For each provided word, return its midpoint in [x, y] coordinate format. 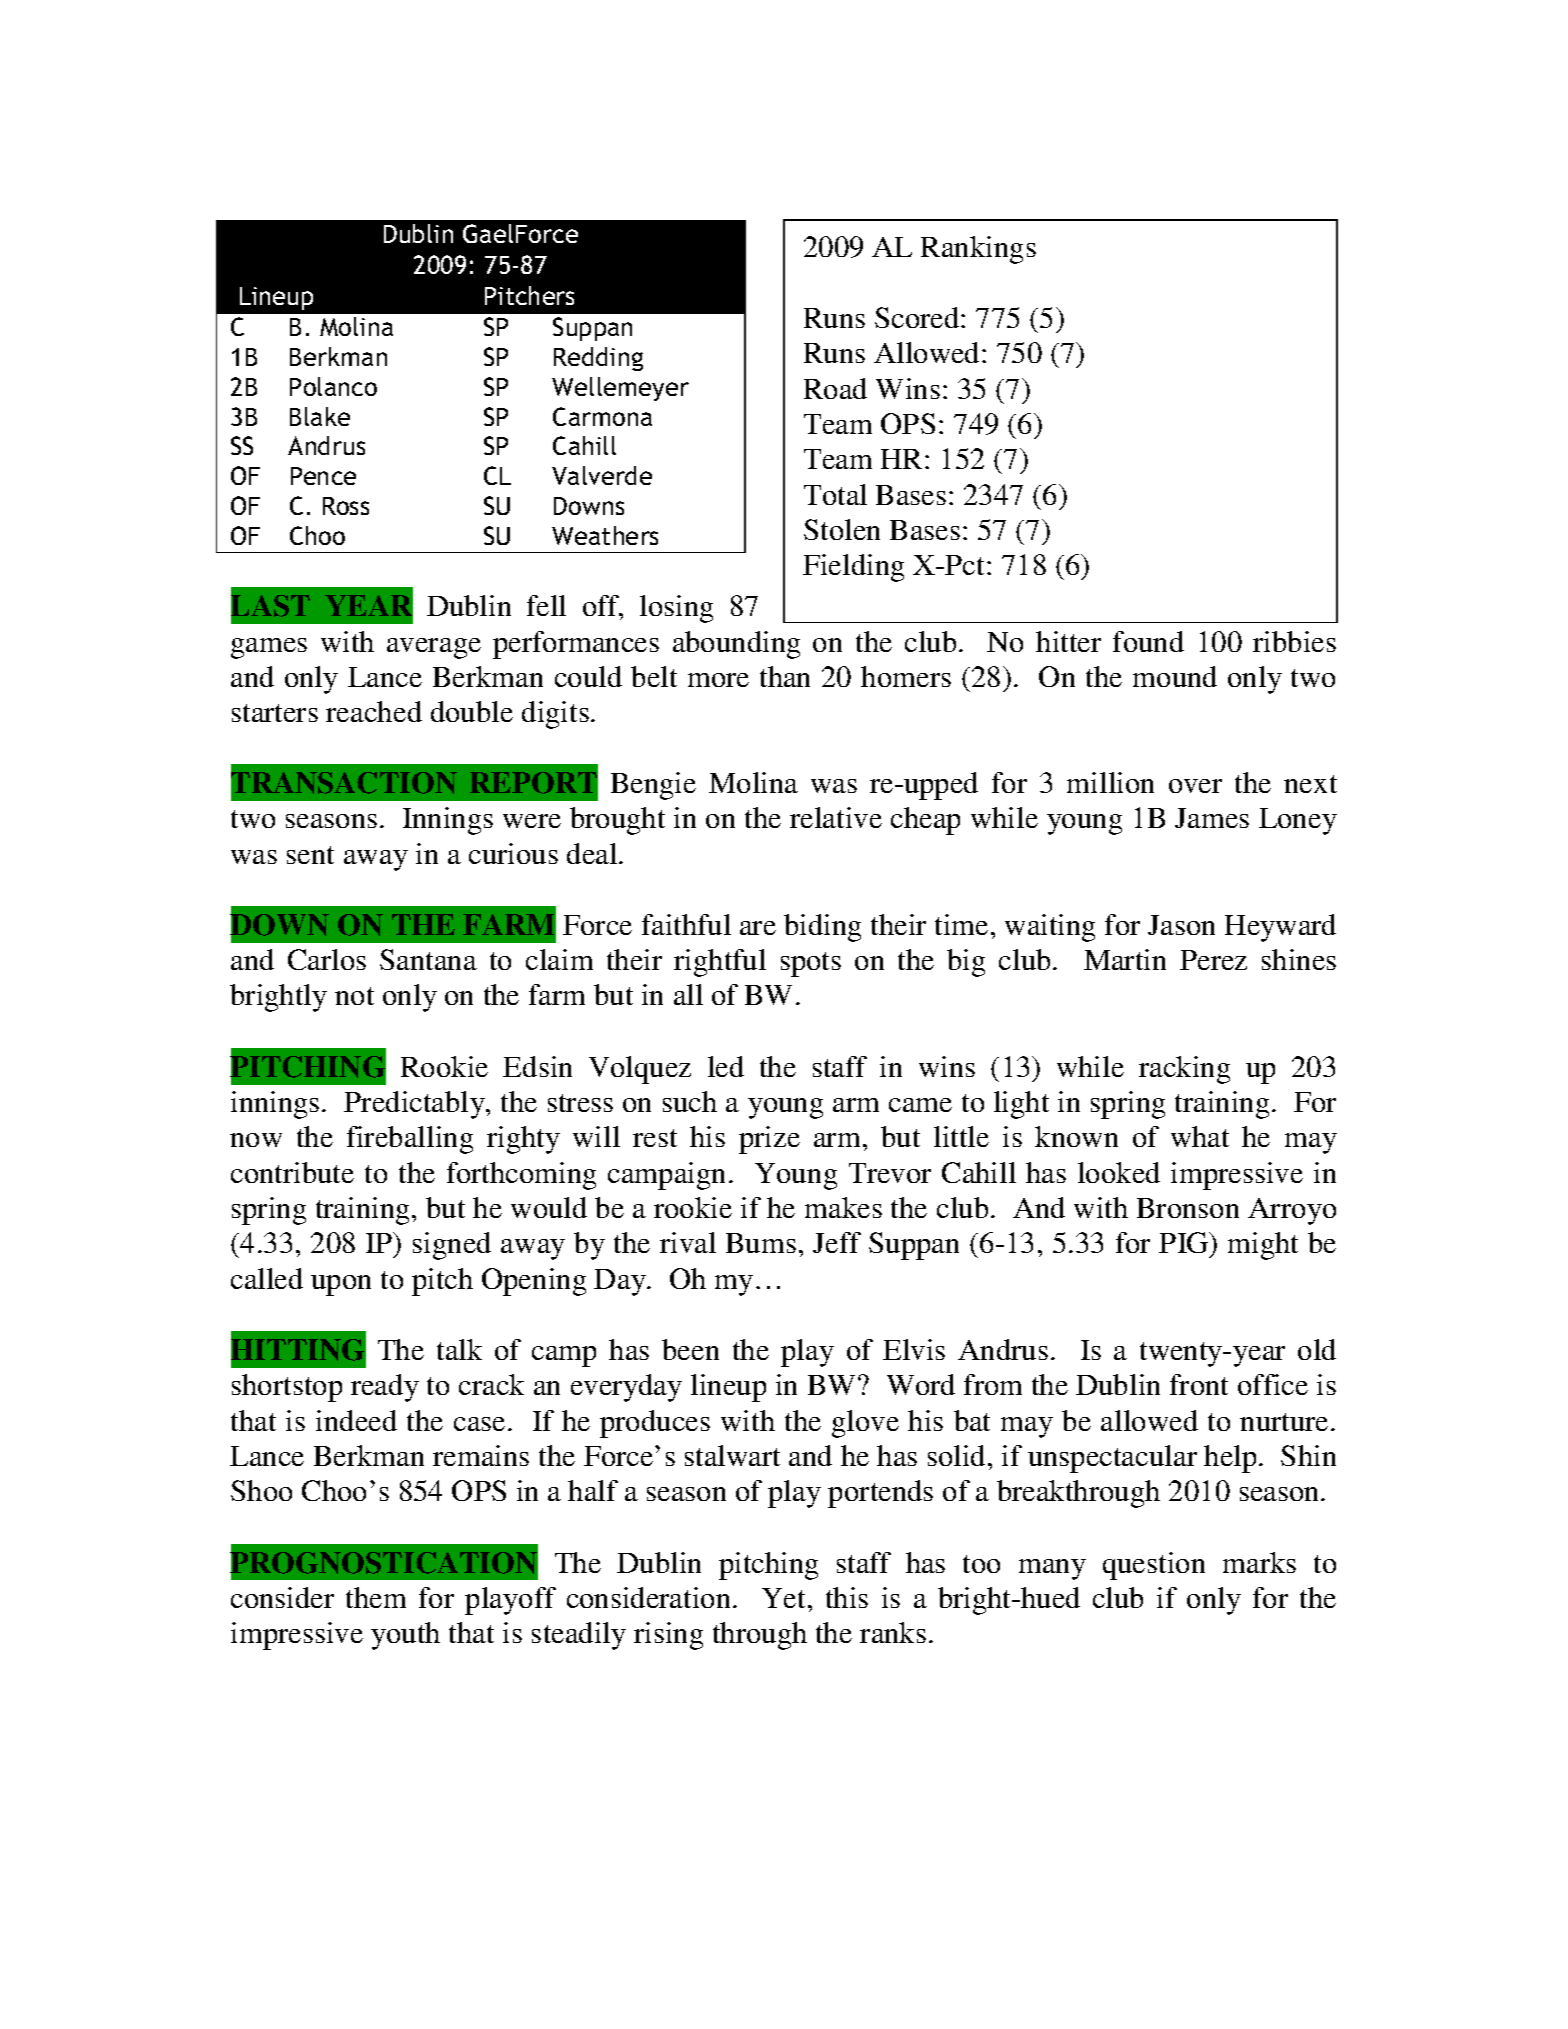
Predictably [415, 1105]
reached [374, 711]
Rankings [978, 250]
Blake [320, 416]
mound [1175, 676]
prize [769, 1140]
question [1154, 1566]
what [1200, 1136]
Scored [918, 317]
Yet [785, 1598]
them [376, 1597]
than [785, 676]
